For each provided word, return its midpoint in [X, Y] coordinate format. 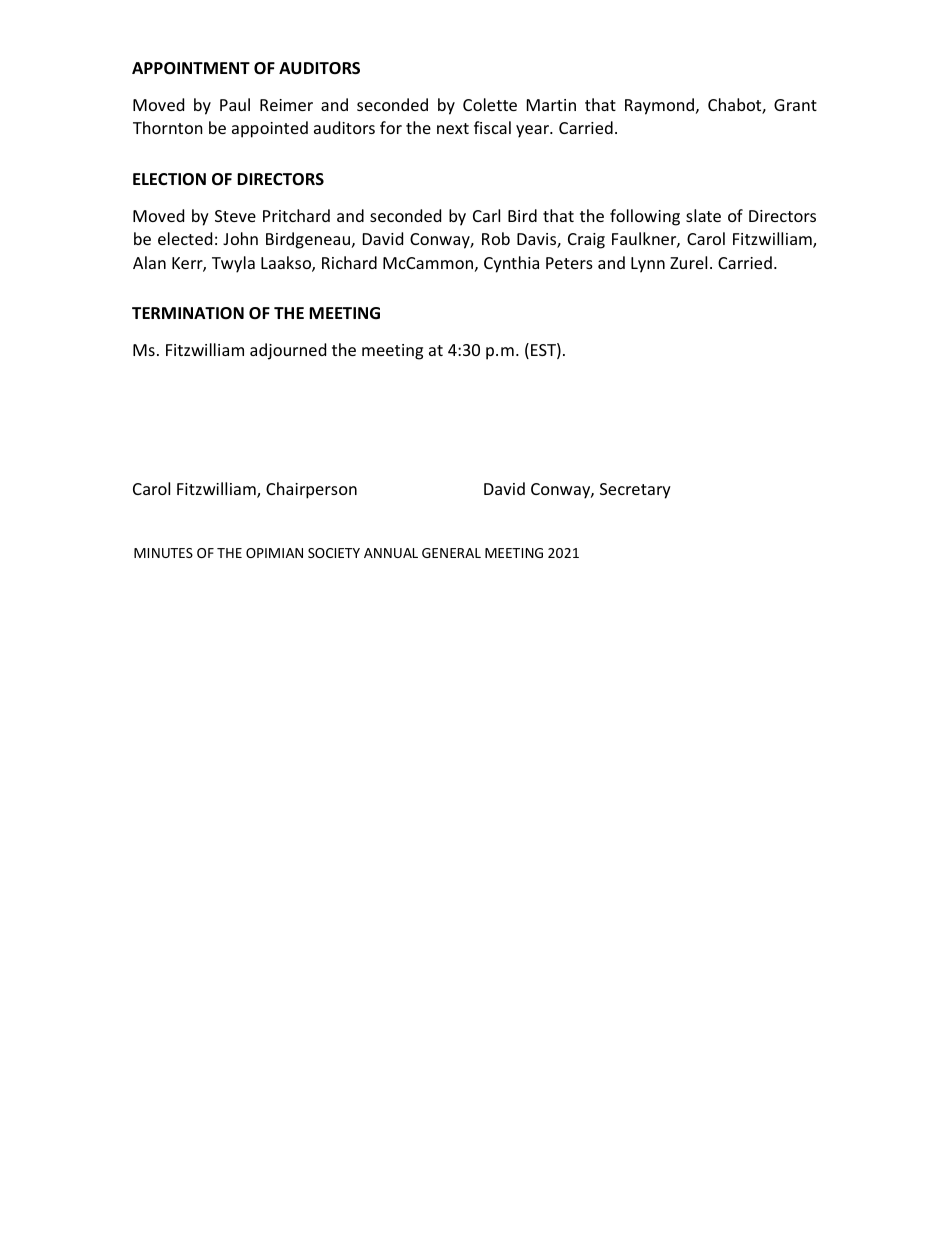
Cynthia [511, 264]
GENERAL [451, 553]
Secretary [635, 491]
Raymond [659, 106]
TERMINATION [188, 313]
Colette [490, 104]
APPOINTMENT [191, 68]
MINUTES [163, 553]
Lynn [648, 265]
